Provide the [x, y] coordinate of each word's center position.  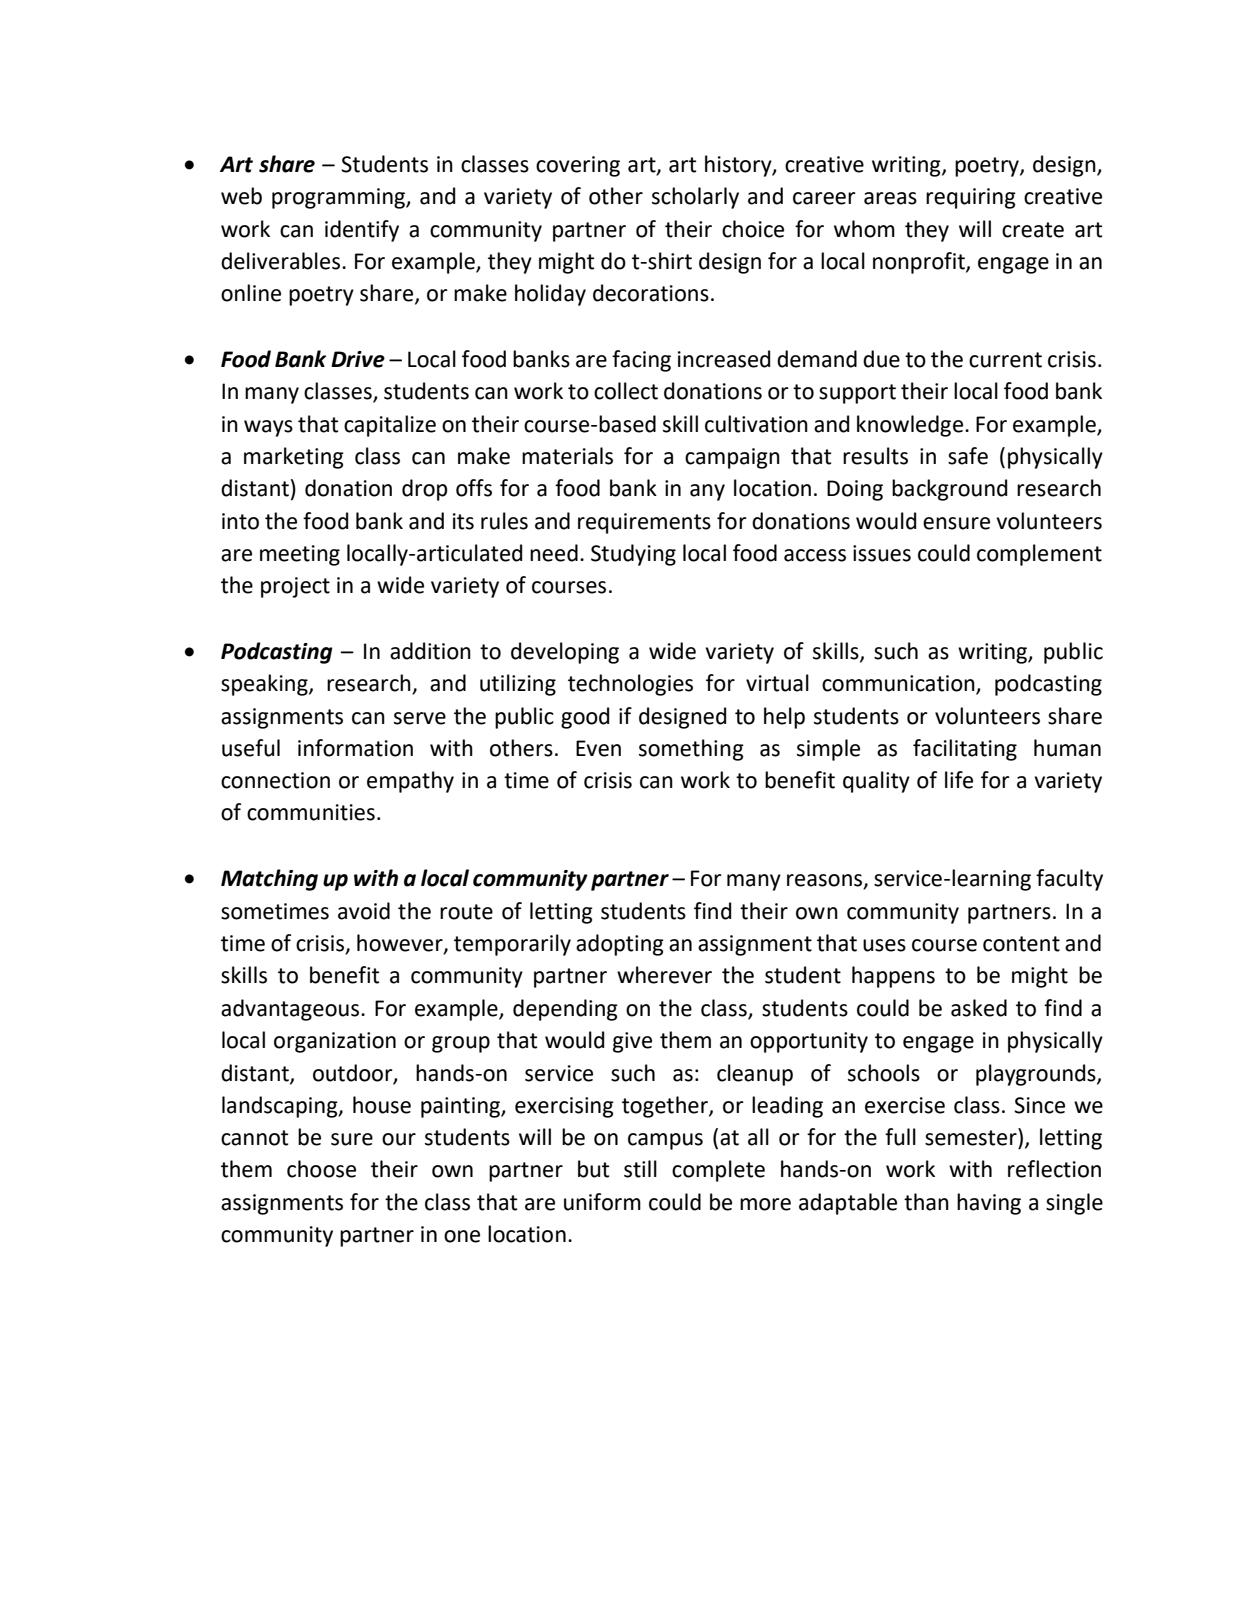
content [1021, 944]
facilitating [965, 750]
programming [339, 198]
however [401, 944]
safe [968, 456]
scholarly [695, 198]
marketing [294, 458]
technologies [630, 685]
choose [321, 1169]
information [355, 748]
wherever [664, 975]
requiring [971, 198]
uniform [602, 1202]
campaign [732, 458]
